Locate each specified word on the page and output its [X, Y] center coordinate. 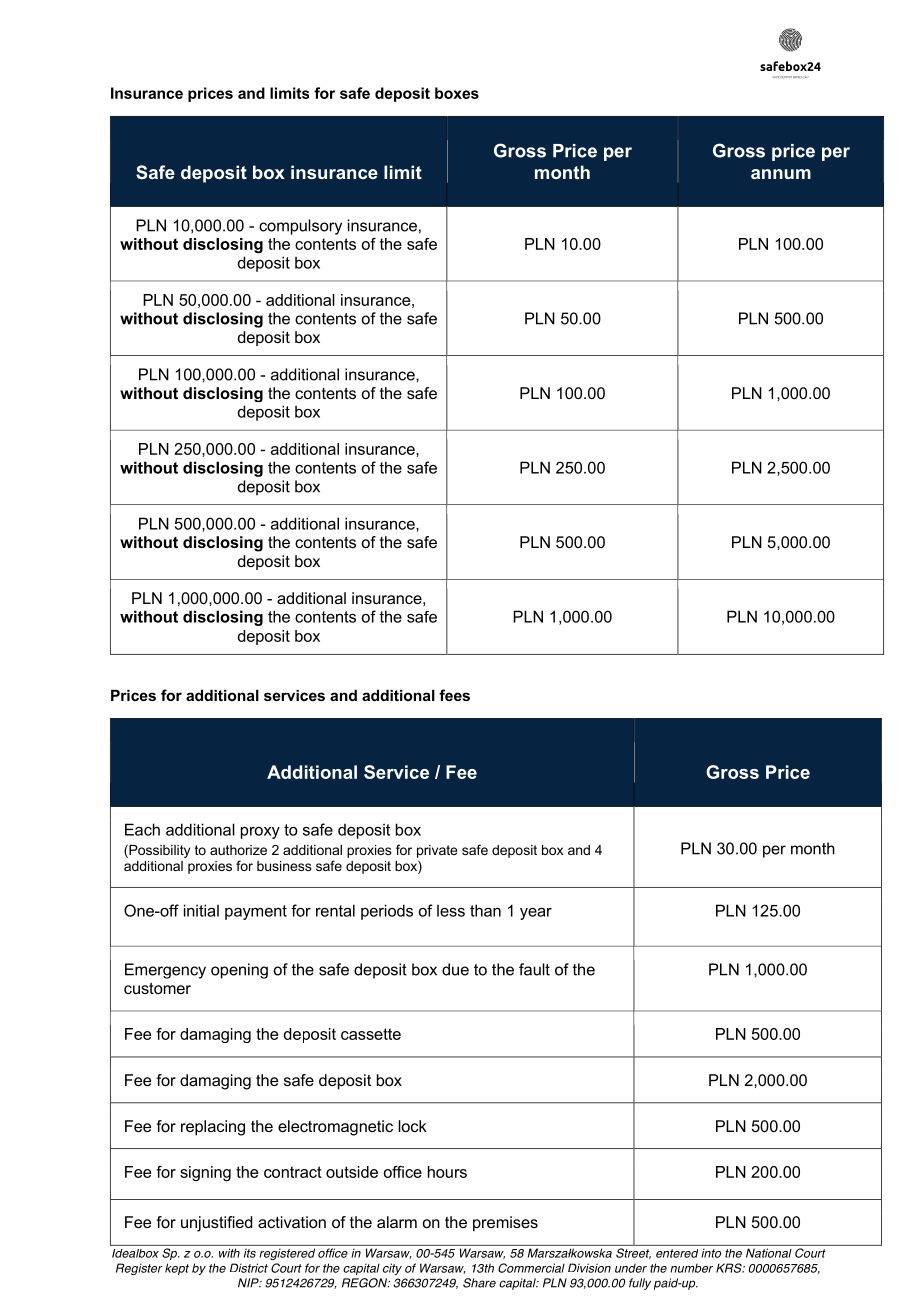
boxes [457, 93]
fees [454, 695]
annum [781, 174]
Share [479, 1283]
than [485, 910]
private [437, 851]
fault [534, 969]
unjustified [216, 1224]
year [536, 914]
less [451, 911]
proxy [260, 833]
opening [239, 971]
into [711, 1253]
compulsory [300, 227]
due [455, 969]
